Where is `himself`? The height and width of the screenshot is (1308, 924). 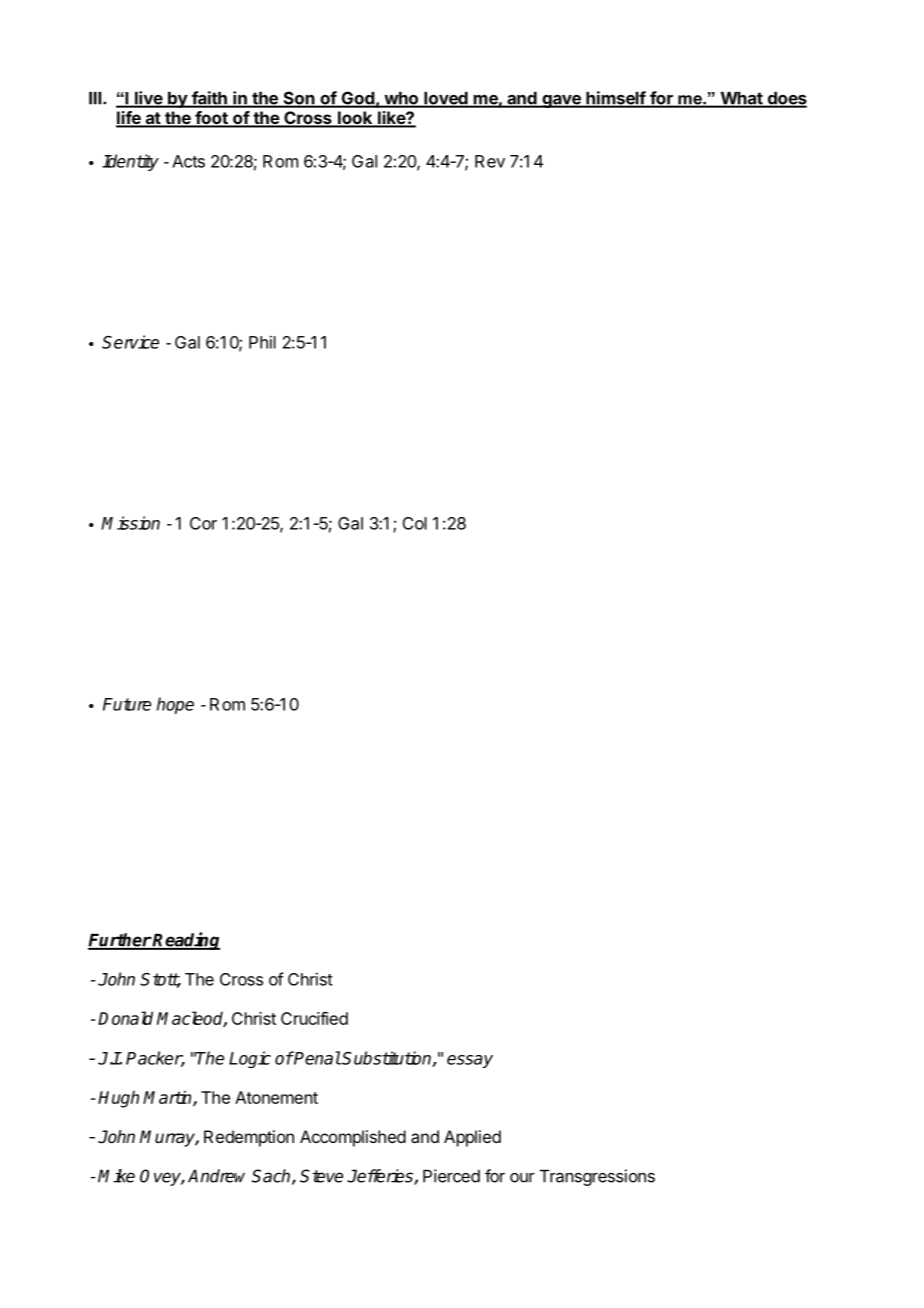 himself is located at coordinates (615, 99).
